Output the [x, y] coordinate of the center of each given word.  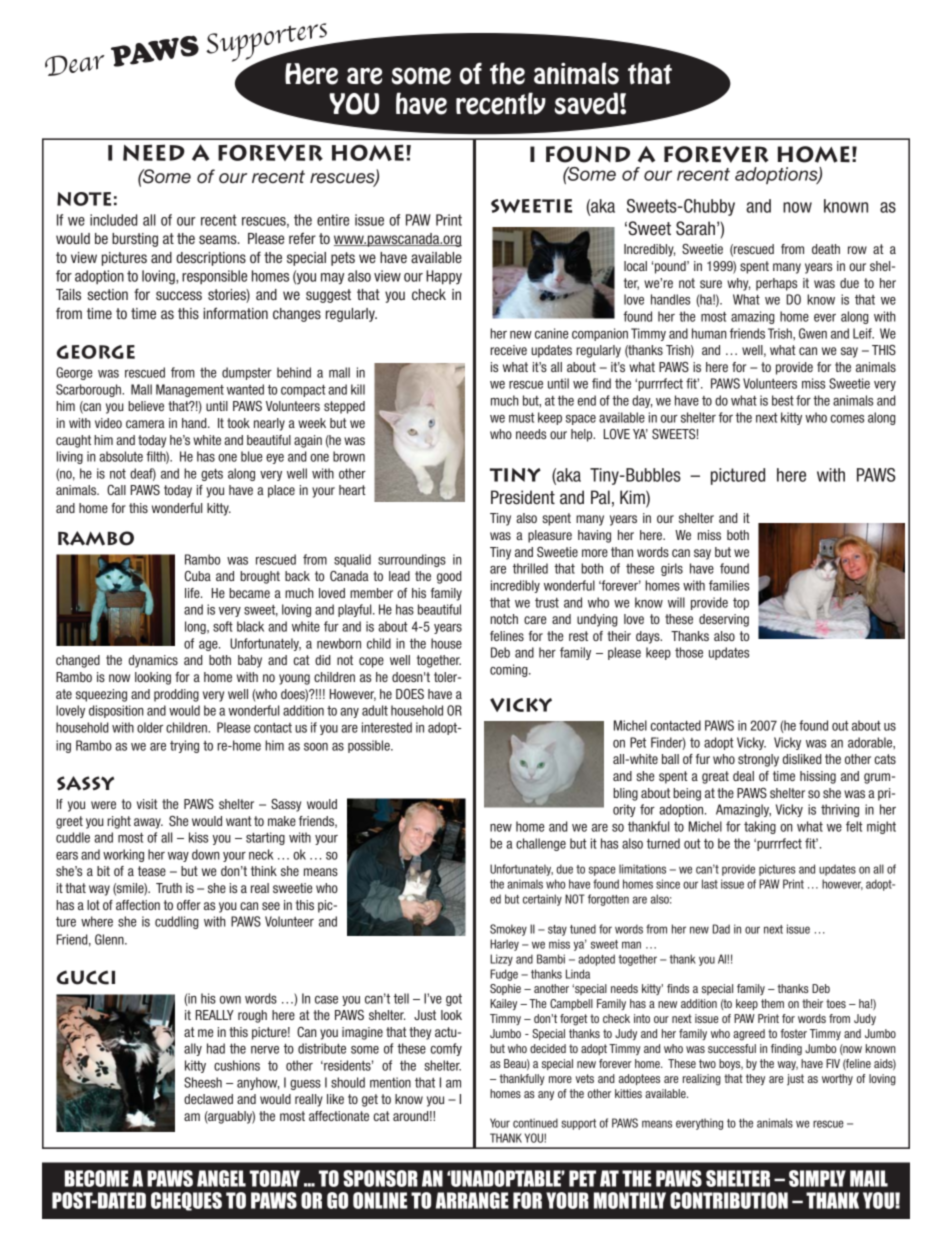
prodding [176, 695]
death [826, 249]
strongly [758, 760]
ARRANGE [472, 1200]
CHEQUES [186, 1201]
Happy [444, 277]
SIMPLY [817, 1178]
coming [510, 670]
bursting [135, 240]
